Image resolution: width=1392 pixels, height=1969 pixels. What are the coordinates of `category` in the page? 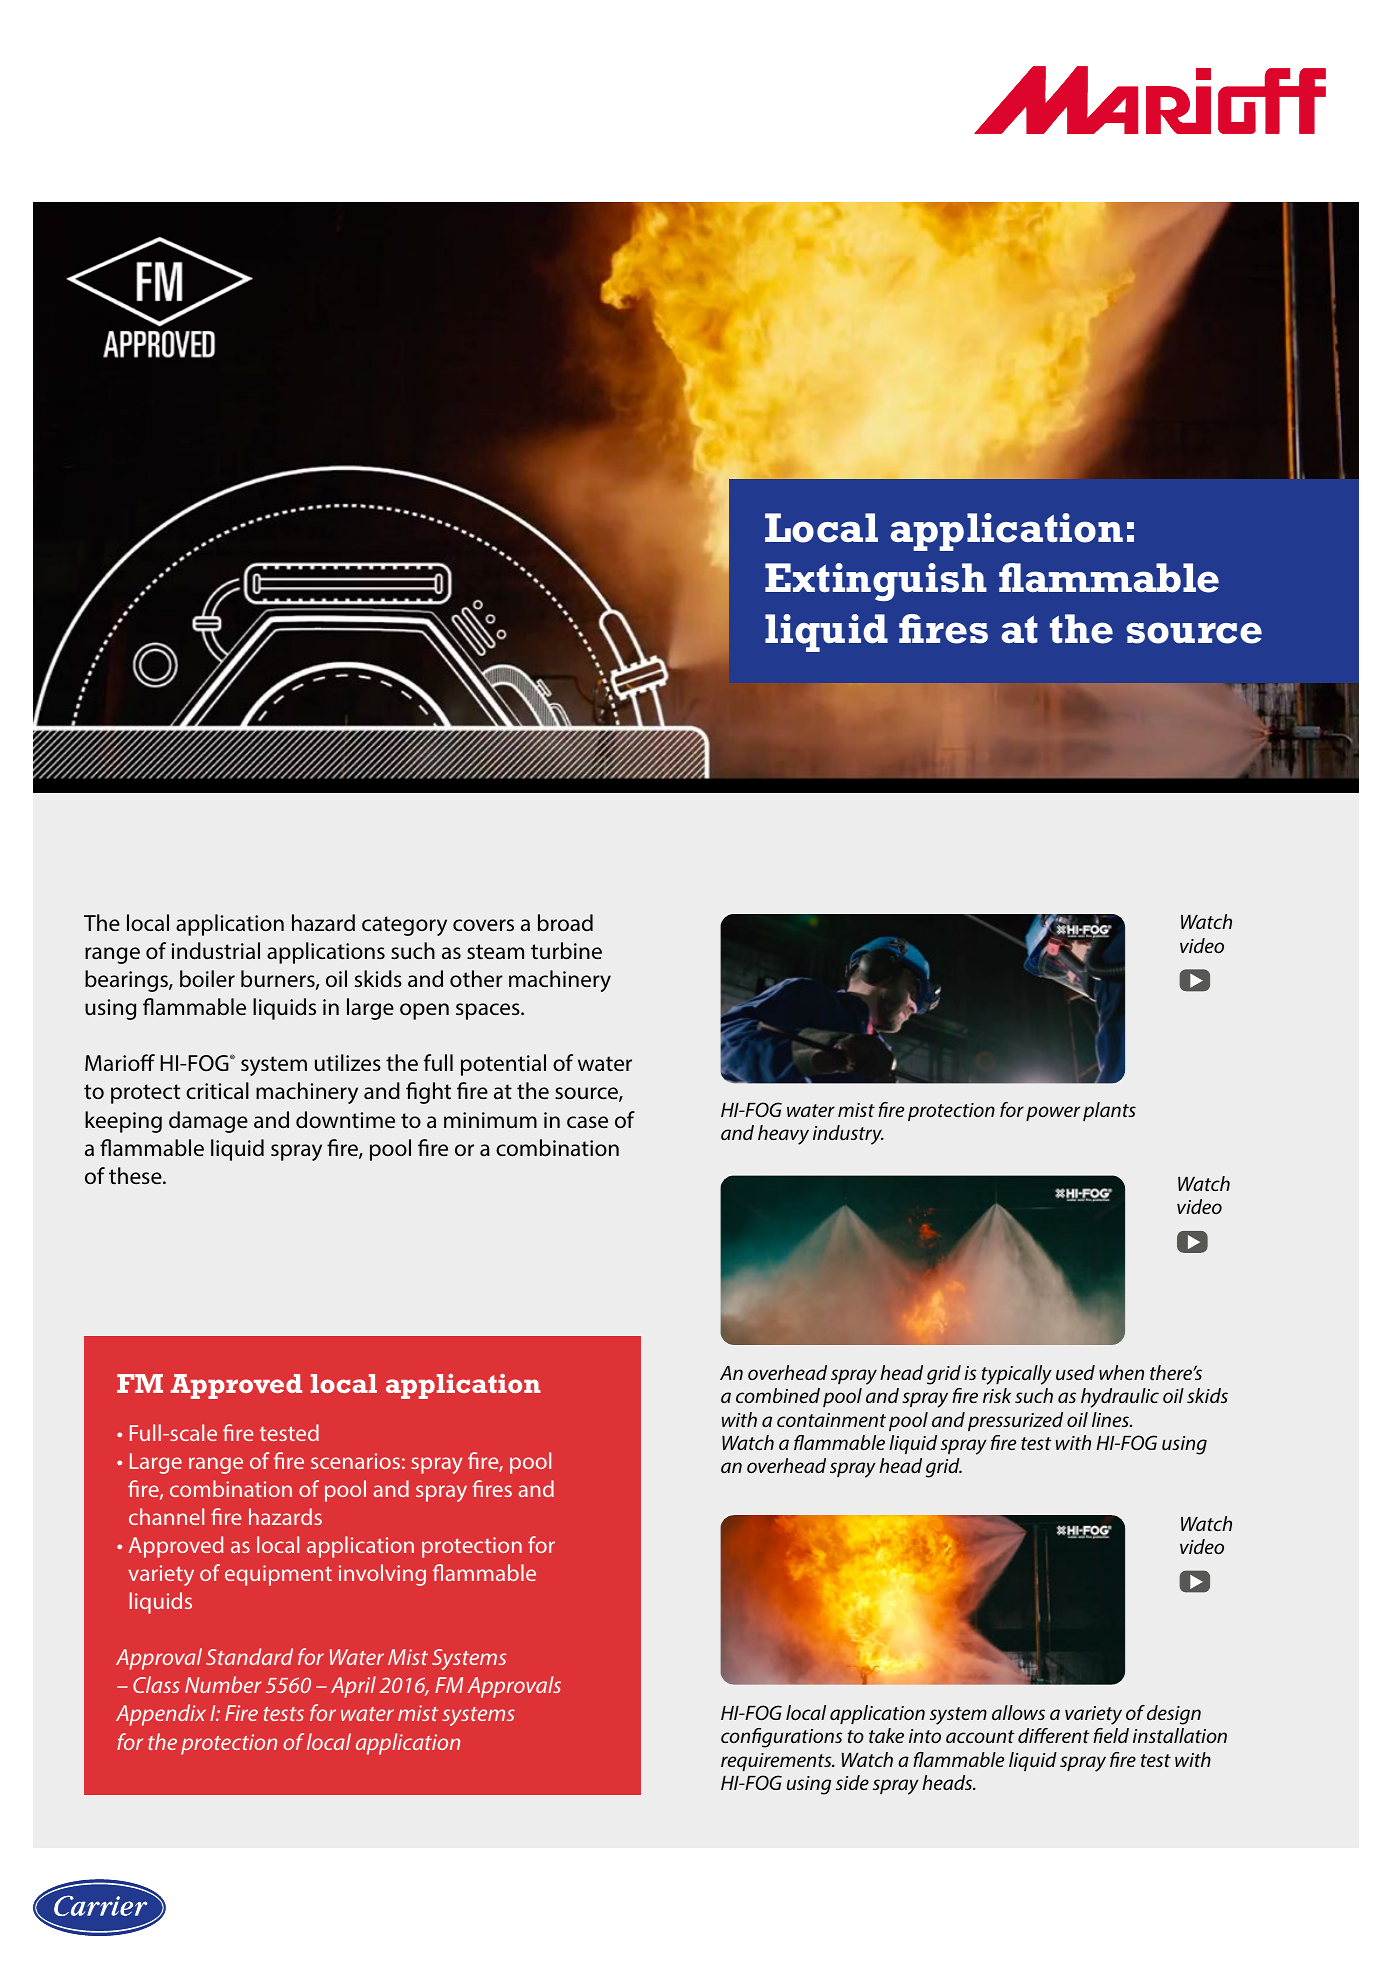 It's located at (404, 926).
